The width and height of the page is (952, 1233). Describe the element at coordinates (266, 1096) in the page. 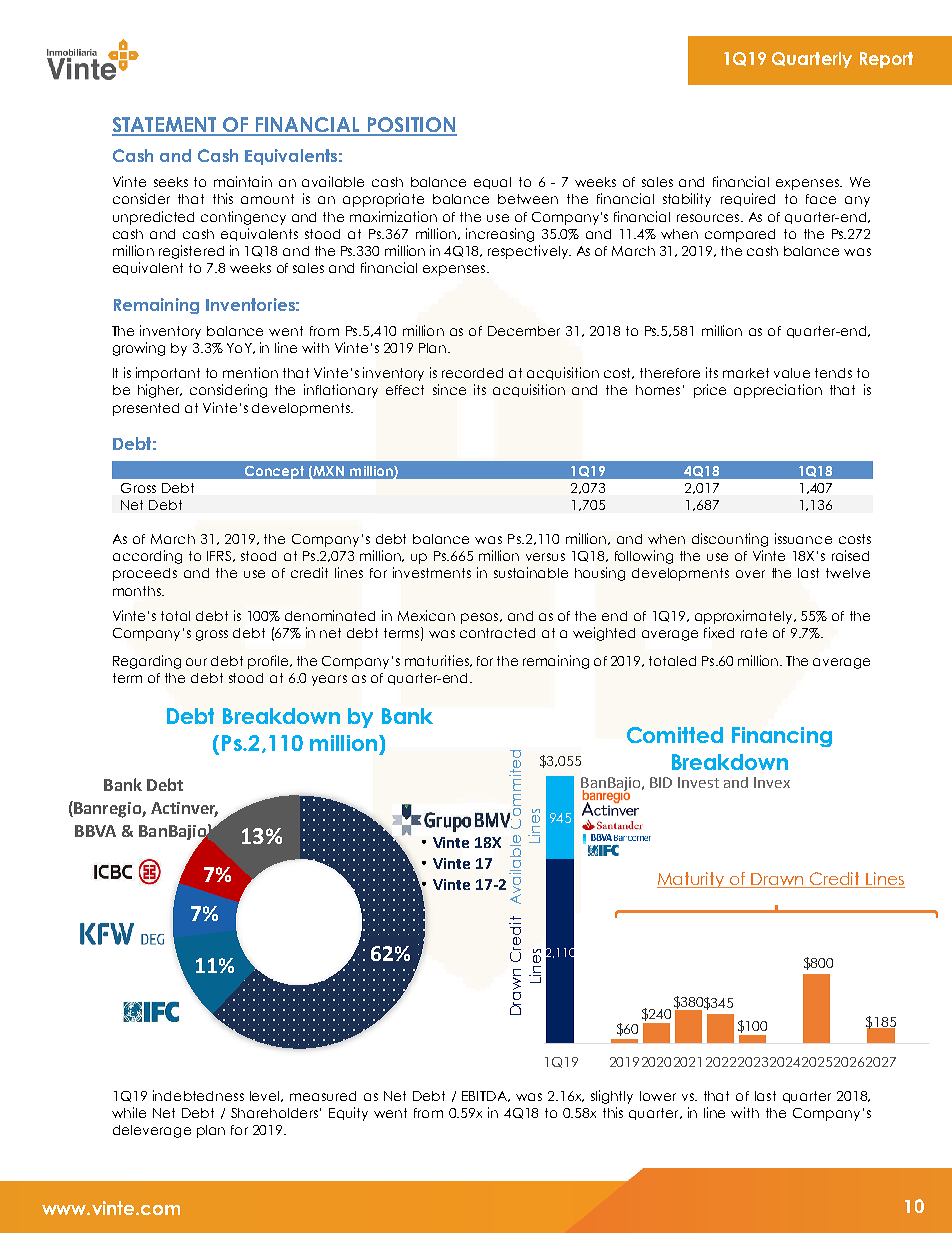

I see `level` at that location.
